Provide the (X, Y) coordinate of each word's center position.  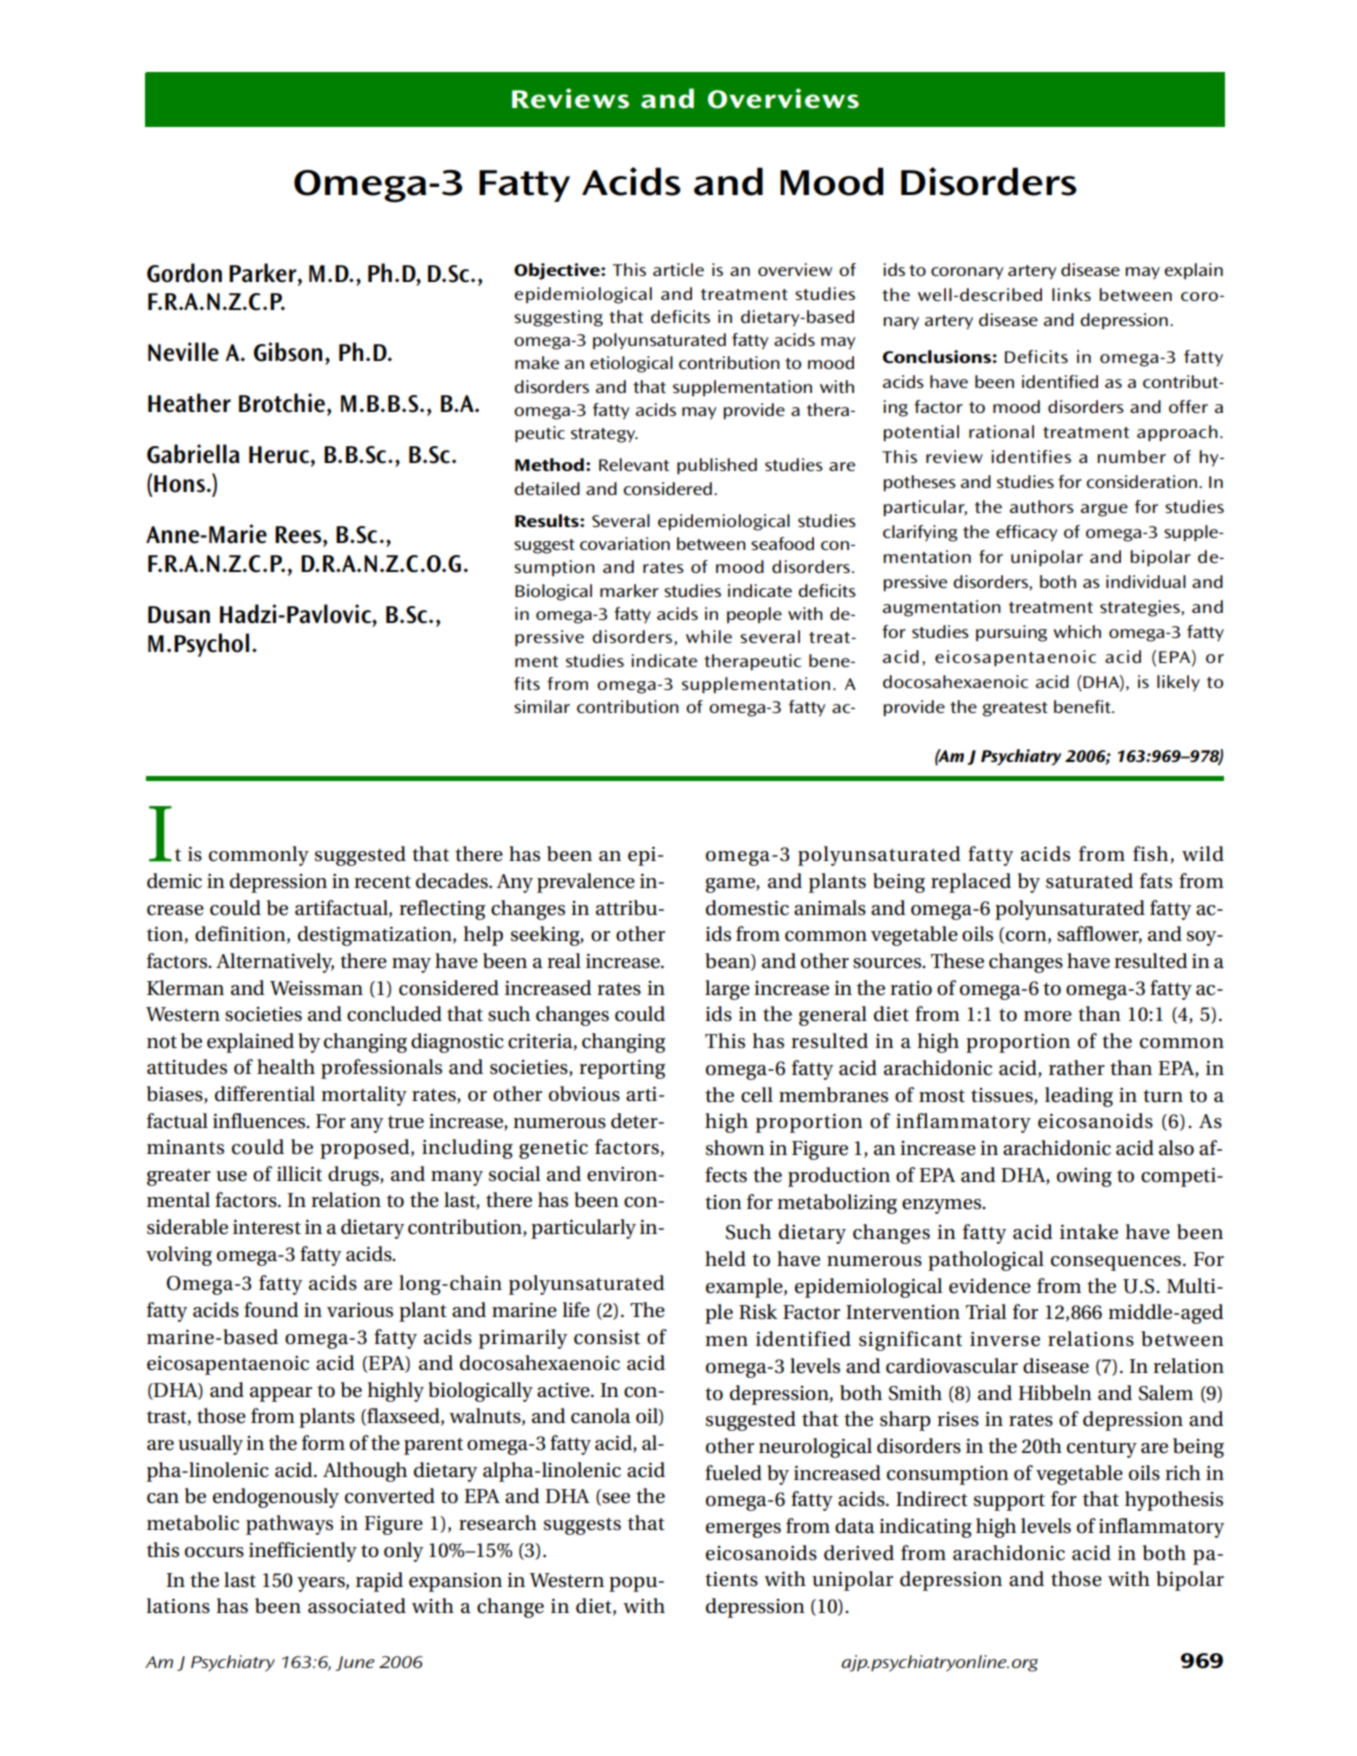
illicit (299, 1174)
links (1071, 294)
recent (382, 882)
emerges (743, 1530)
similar (542, 706)
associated (357, 1606)
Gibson (288, 352)
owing (1084, 1177)
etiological (631, 364)
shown (735, 1148)
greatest (1015, 709)
